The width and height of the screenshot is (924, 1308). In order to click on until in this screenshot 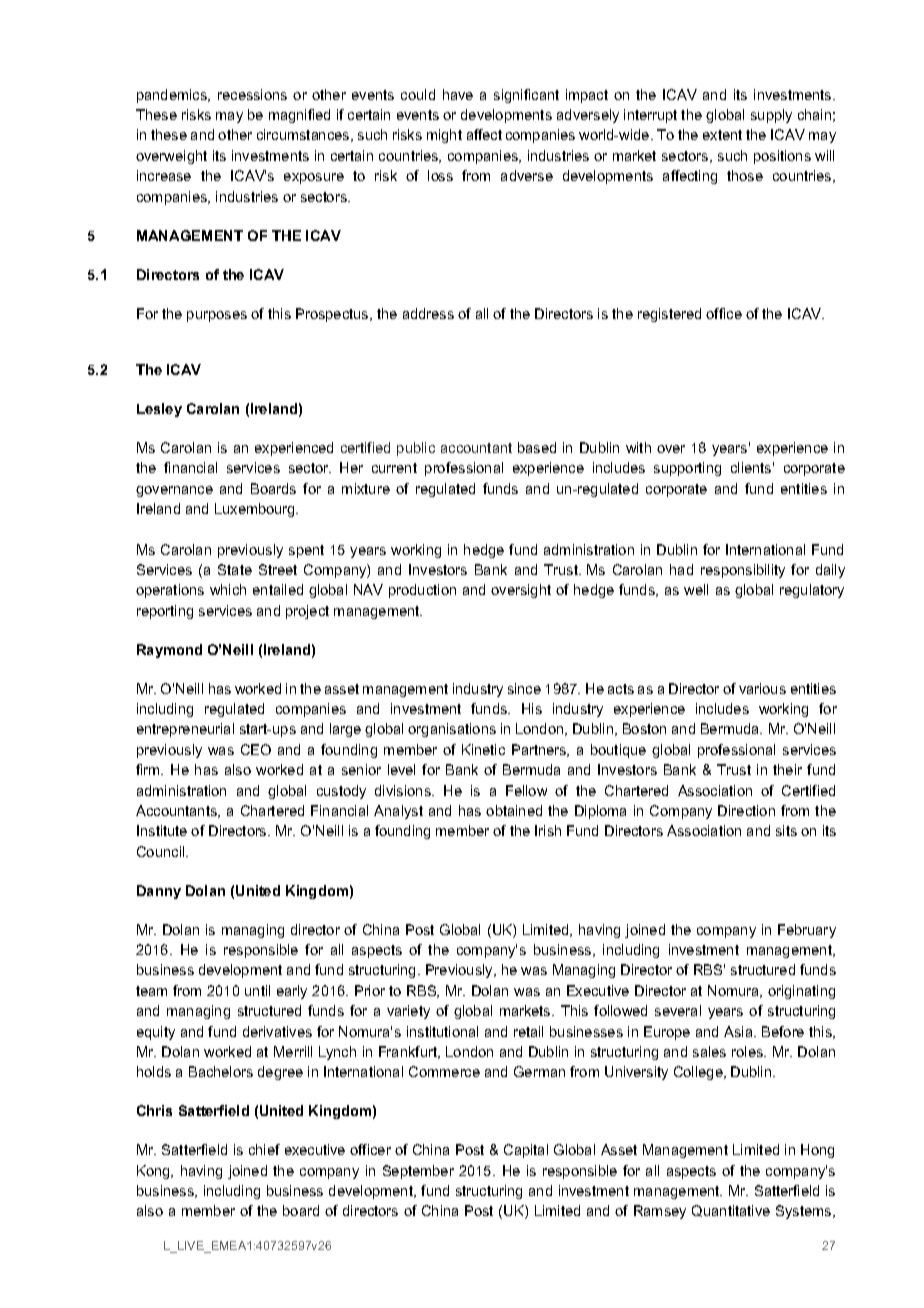, I will do `click(257, 990)`.
